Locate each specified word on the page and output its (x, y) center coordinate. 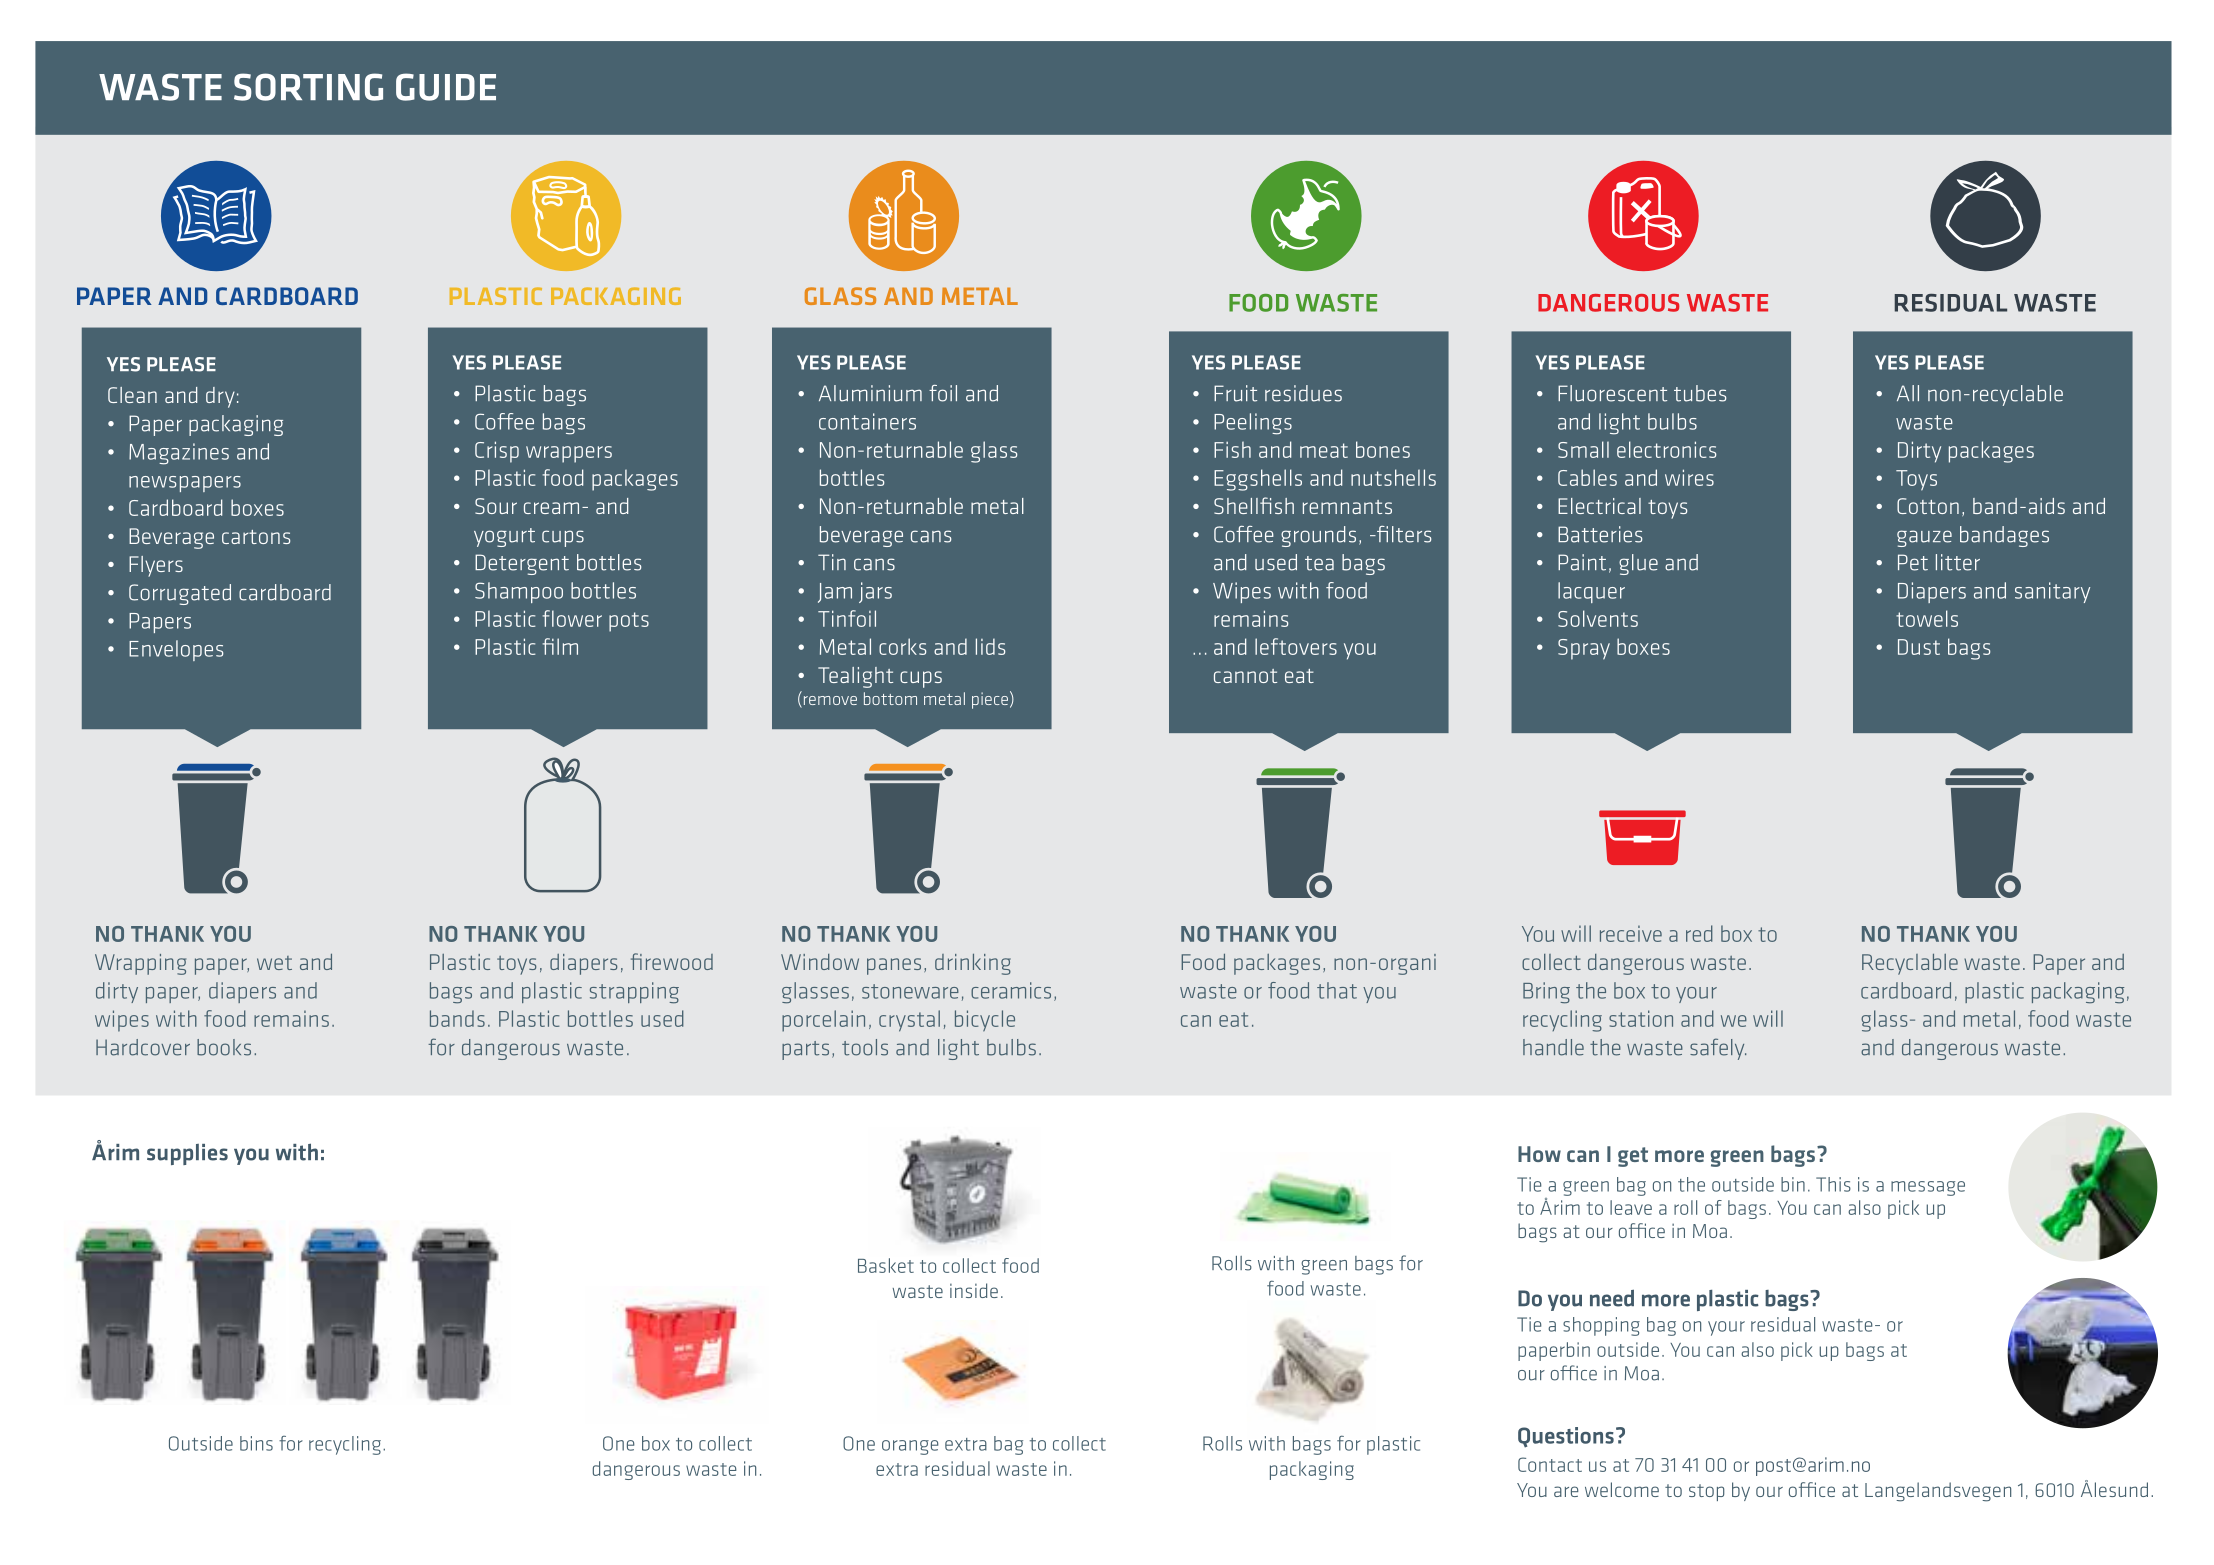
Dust (1919, 647)
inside (974, 1290)
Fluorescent (1612, 393)
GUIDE (446, 87)
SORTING (308, 87)
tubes (1700, 393)
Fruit (1235, 393)
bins (256, 1443)
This (1833, 1184)
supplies (187, 1154)
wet (274, 963)
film (560, 646)
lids (990, 646)
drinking (973, 964)
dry (220, 397)
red (1699, 933)
